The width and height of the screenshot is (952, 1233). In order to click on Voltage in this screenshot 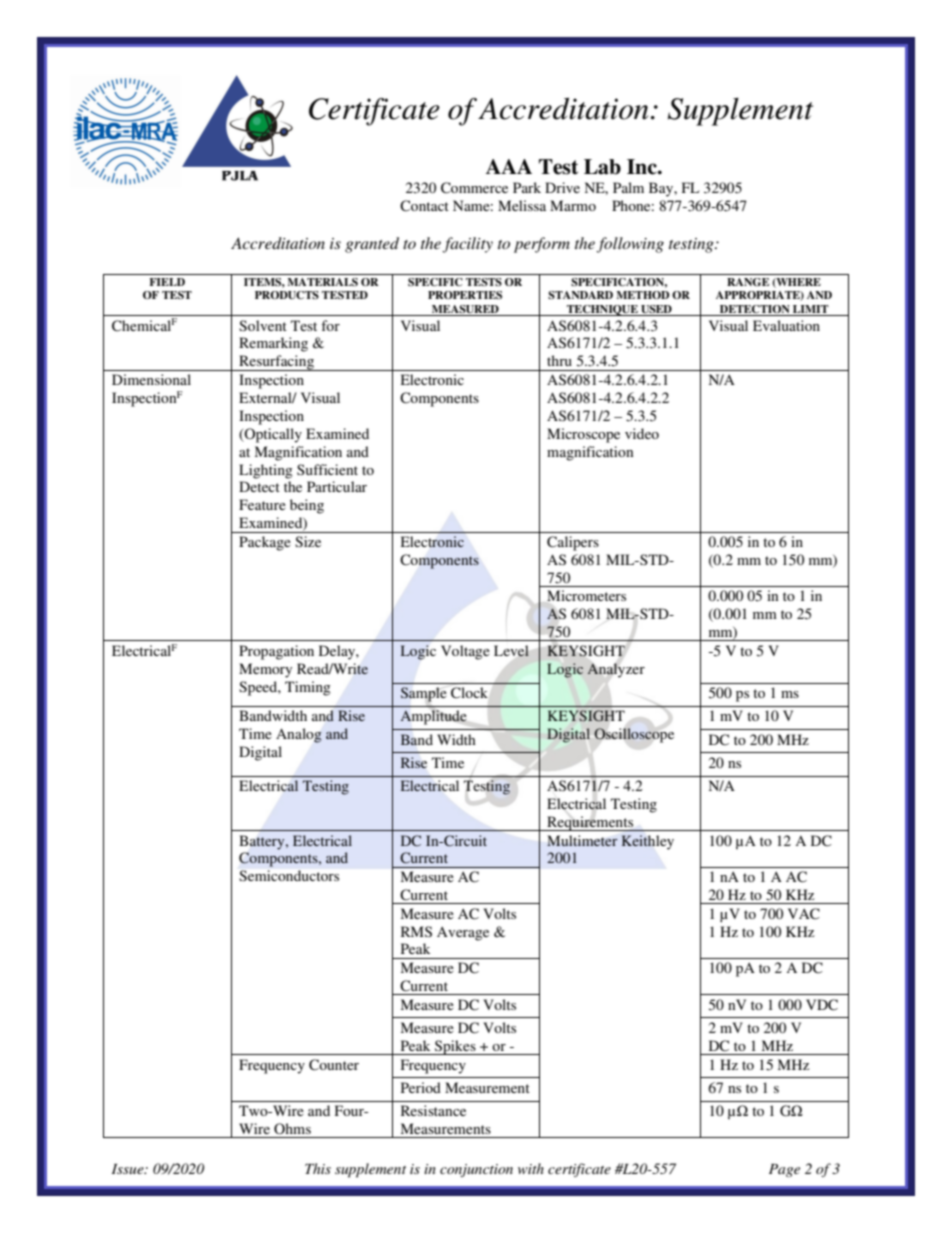, I will do `click(465, 652)`.
